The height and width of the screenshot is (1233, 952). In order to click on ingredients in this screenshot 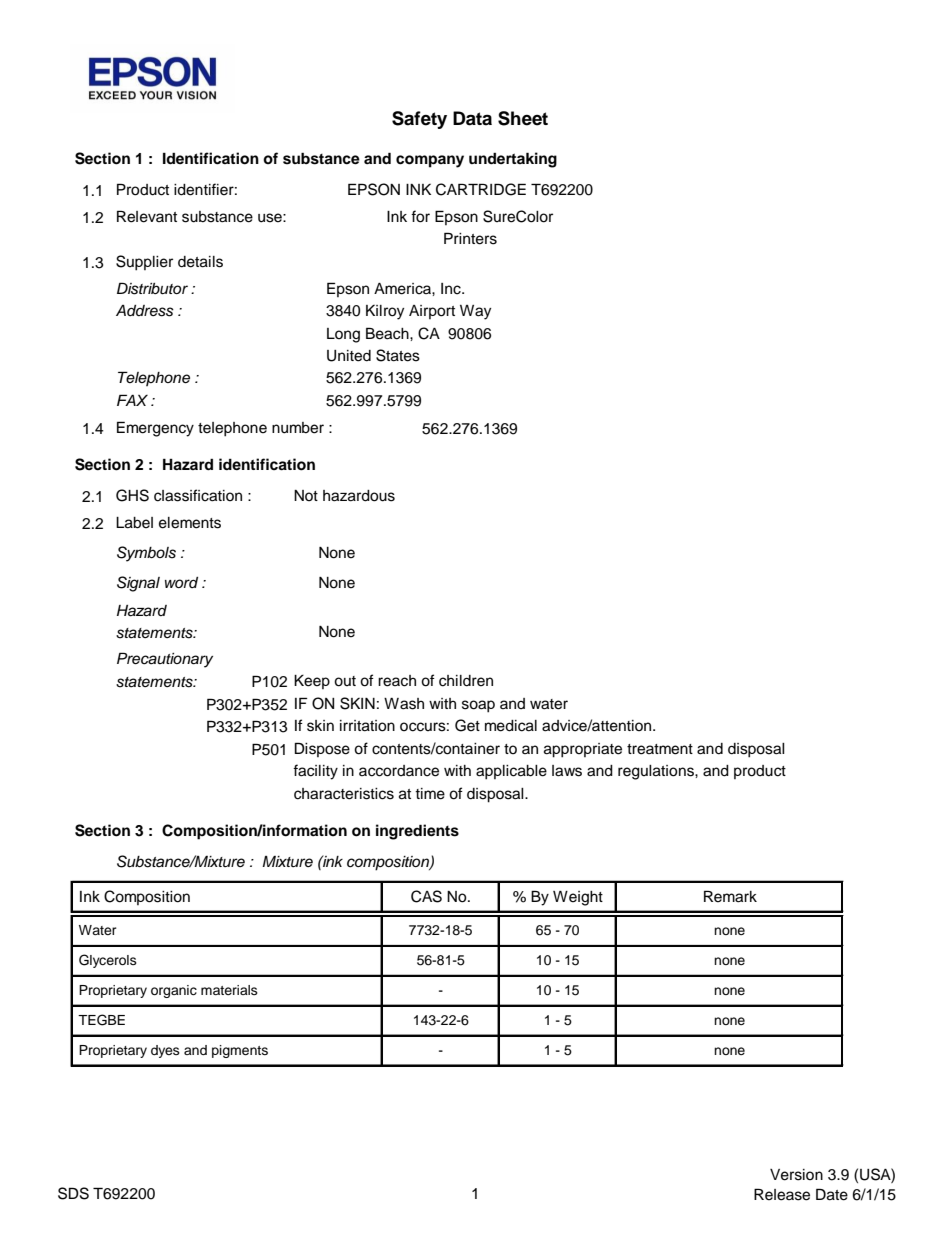, I will do `click(417, 832)`.
